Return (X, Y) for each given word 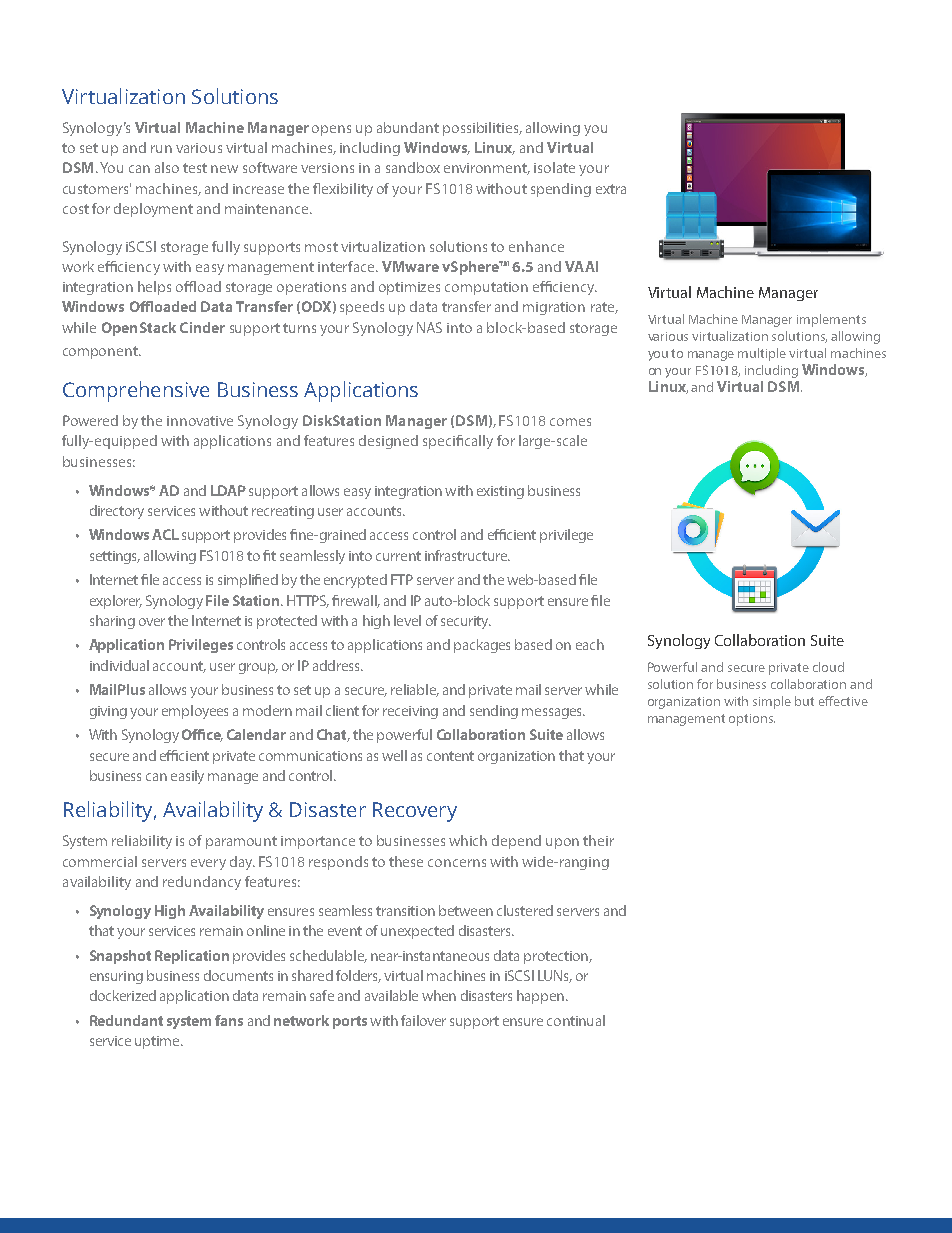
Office (202, 735)
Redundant (126, 1020)
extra (611, 189)
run (161, 149)
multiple (762, 354)
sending (494, 712)
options (752, 720)
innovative (200, 421)
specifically (458, 442)
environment (487, 169)
